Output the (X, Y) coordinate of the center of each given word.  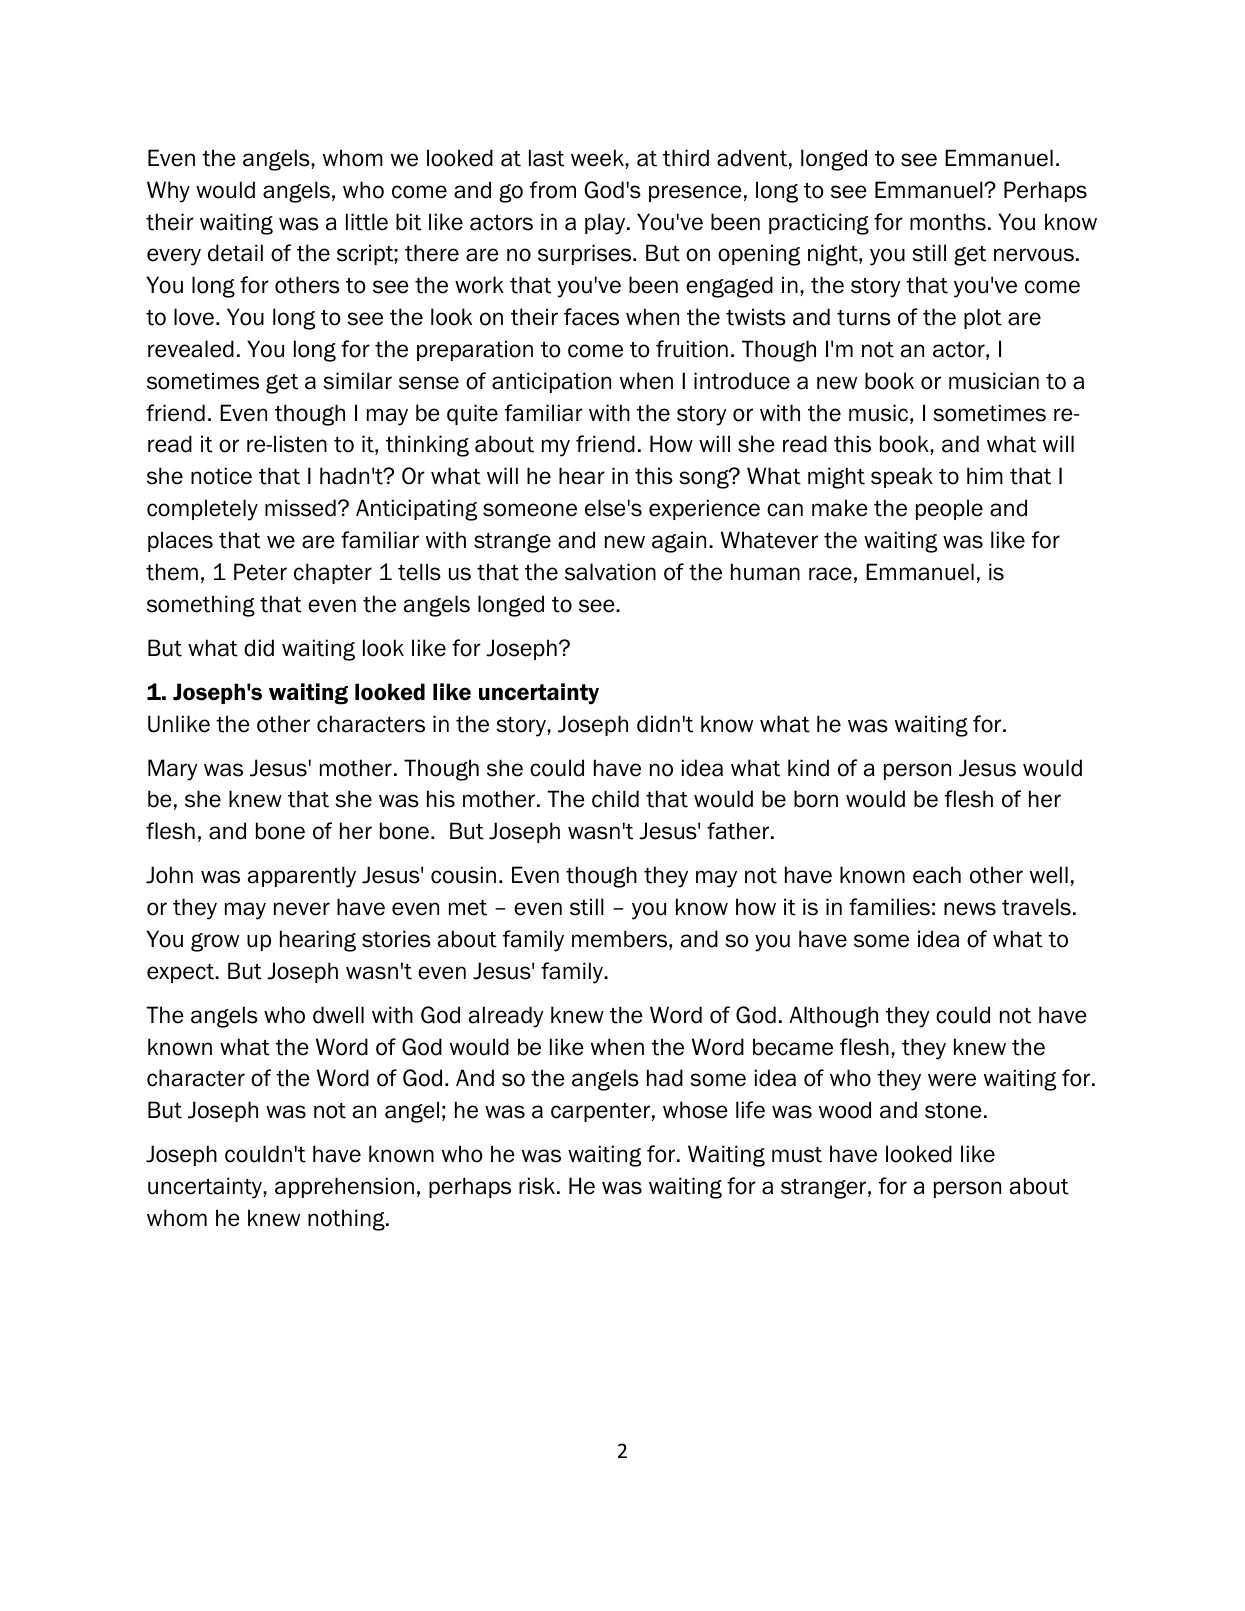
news (970, 909)
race (830, 574)
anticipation (551, 382)
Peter (260, 572)
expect (181, 973)
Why (168, 192)
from (553, 190)
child (615, 799)
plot (983, 318)
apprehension (344, 1187)
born (816, 799)
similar (357, 381)
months (948, 222)
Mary (173, 770)
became (793, 1047)
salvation (610, 572)
